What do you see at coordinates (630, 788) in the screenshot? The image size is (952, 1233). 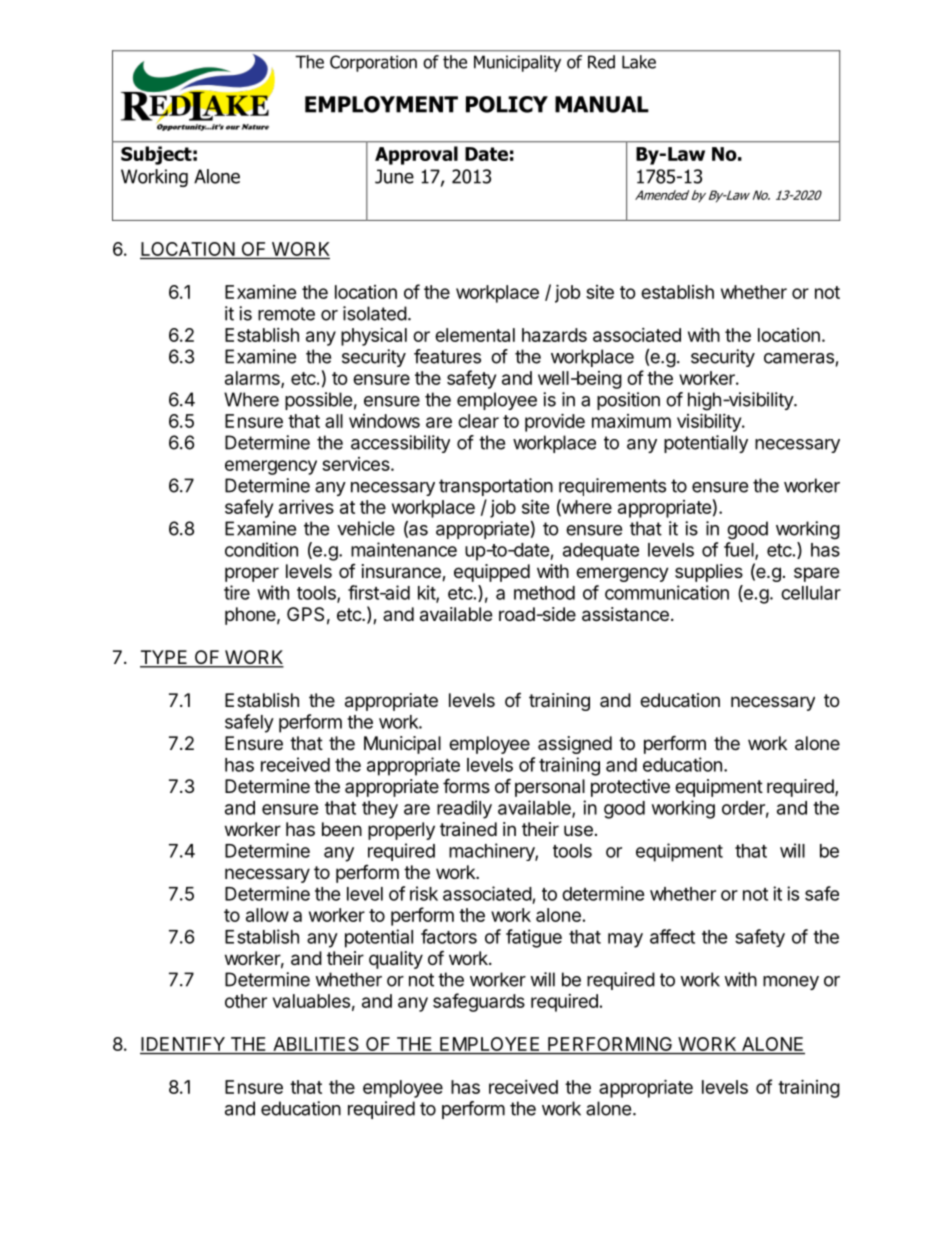 I see `protective` at bounding box center [630, 788].
